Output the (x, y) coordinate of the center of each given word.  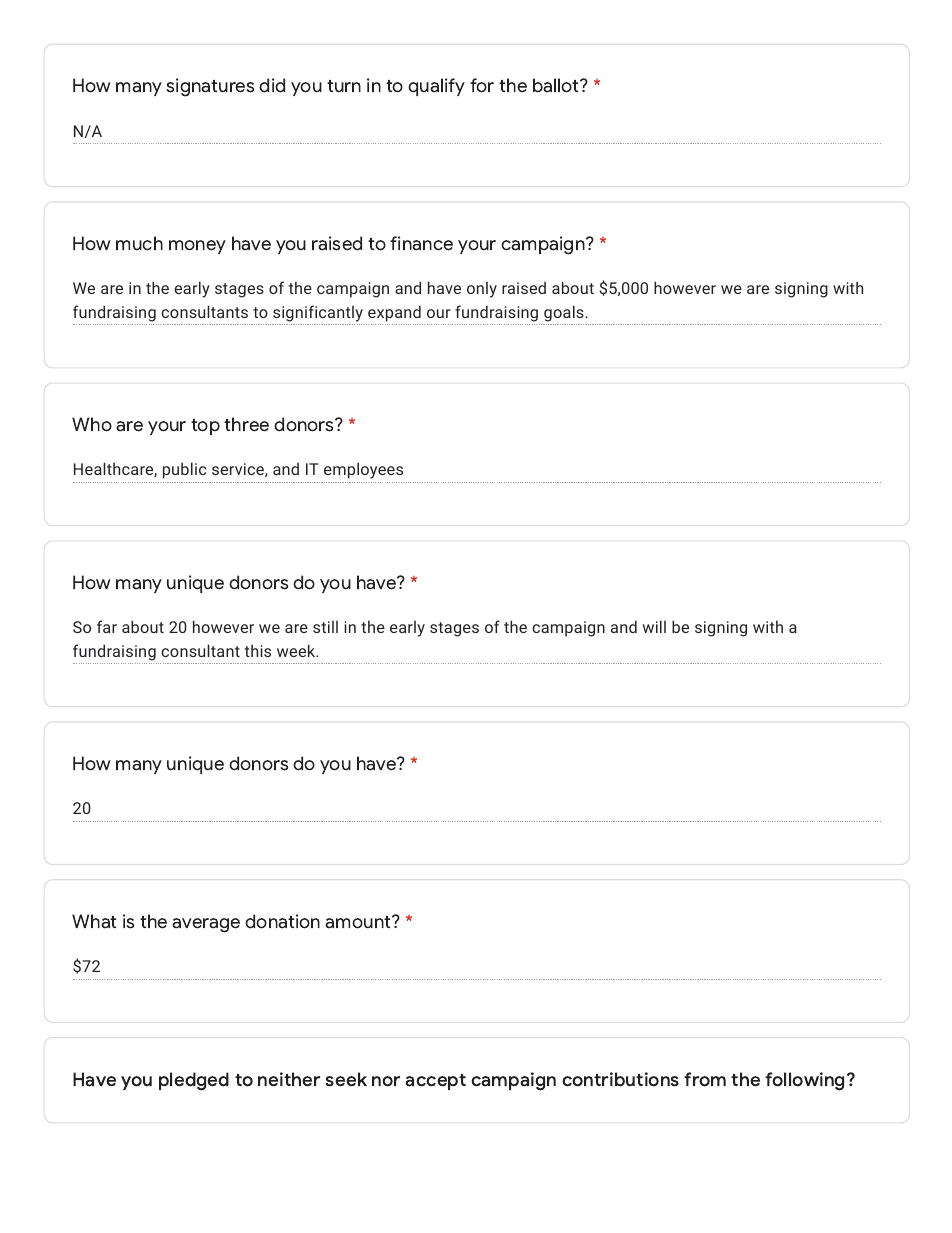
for (482, 85)
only (482, 290)
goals (565, 313)
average (206, 925)
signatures (210, 87)
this (257, 650)
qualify (436, 87)
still (325, 627)
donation (282, 921)
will (654, 626)
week (297, 650)
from (705, 1079)
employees (363, 470)
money (197, 247)
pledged (194, 1081)
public (184, 470)
